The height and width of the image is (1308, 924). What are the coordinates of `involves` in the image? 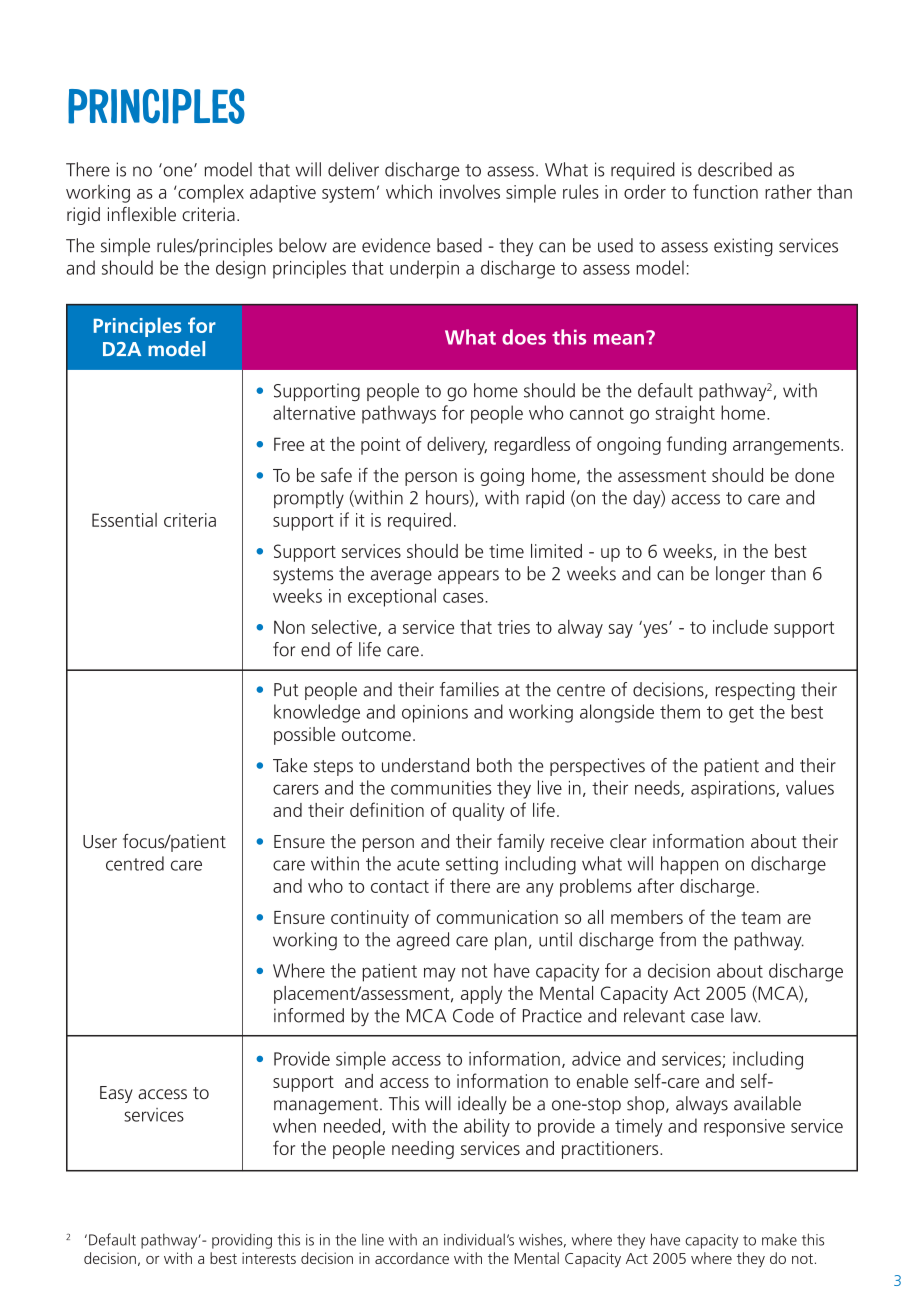 It's located at (470, 191).
